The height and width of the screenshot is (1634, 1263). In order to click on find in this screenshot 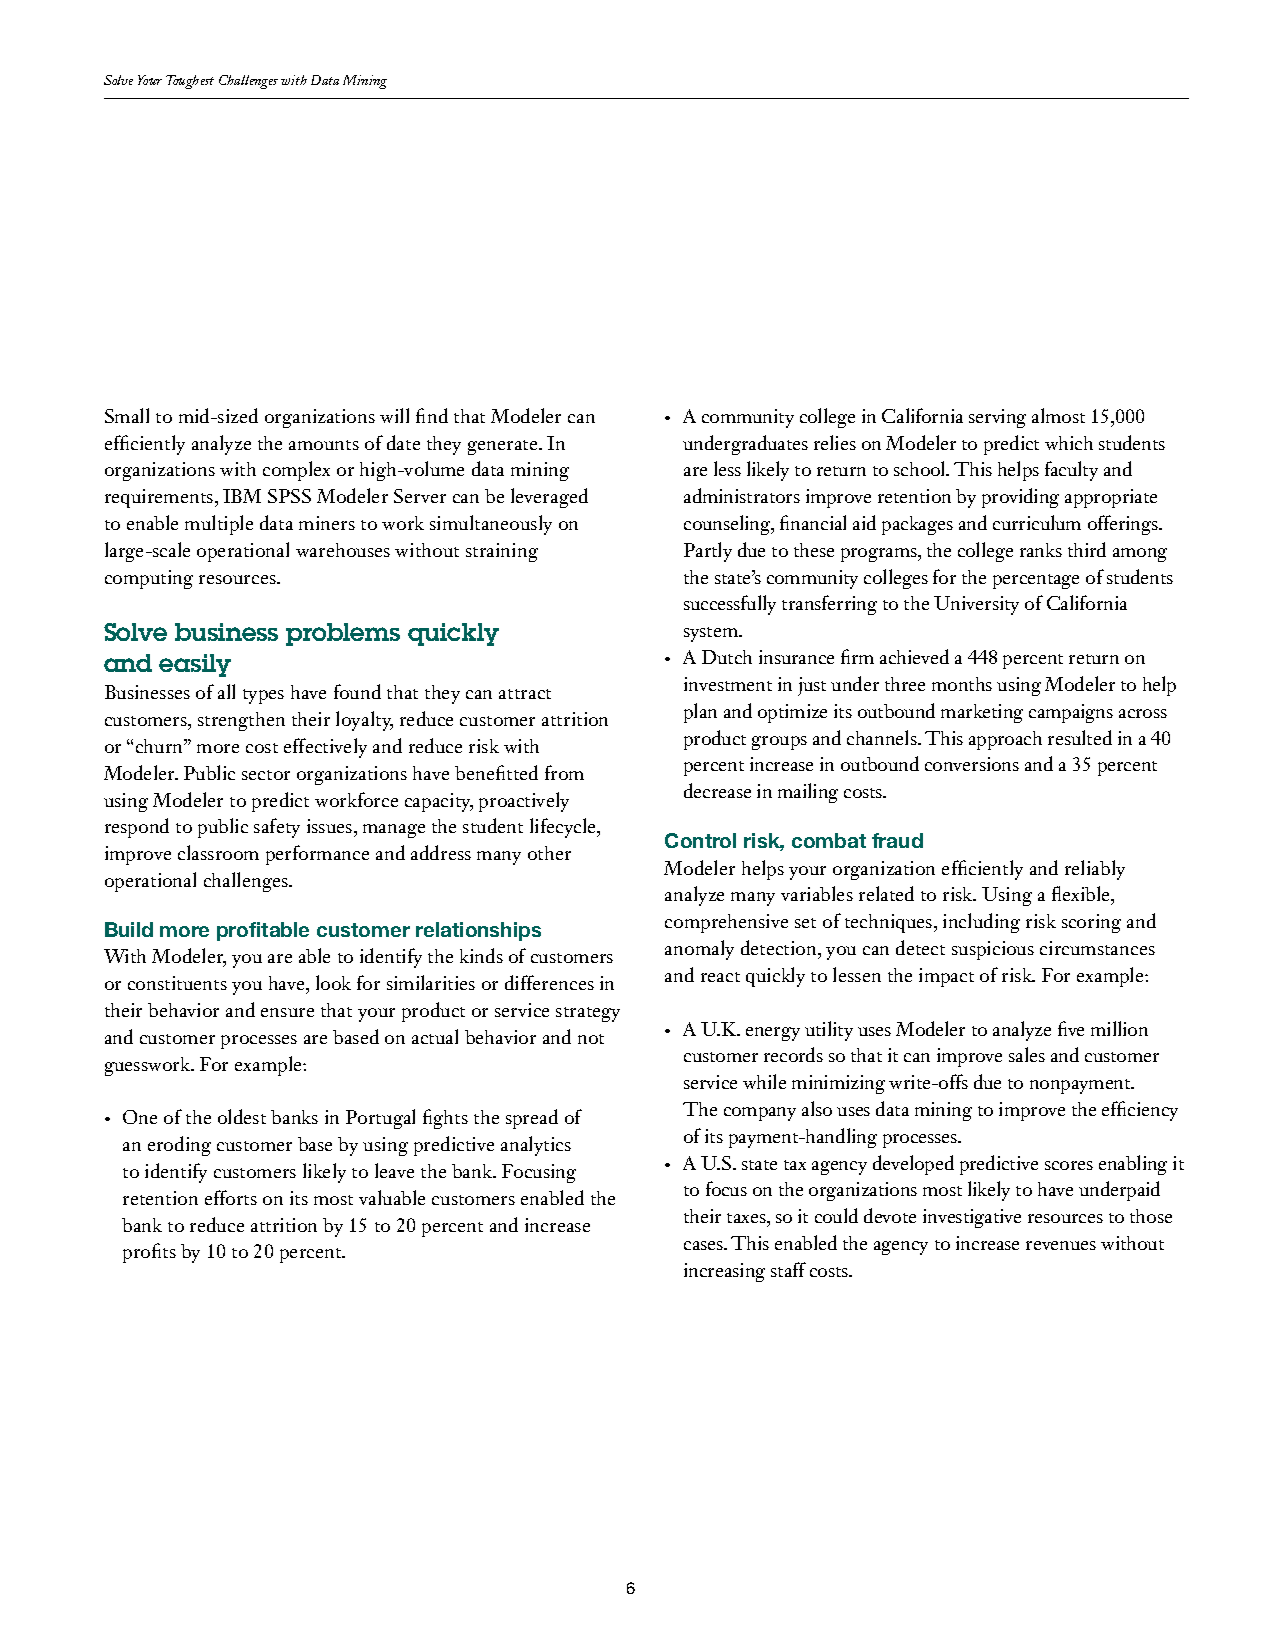, I will do `click(432, 415)`.
